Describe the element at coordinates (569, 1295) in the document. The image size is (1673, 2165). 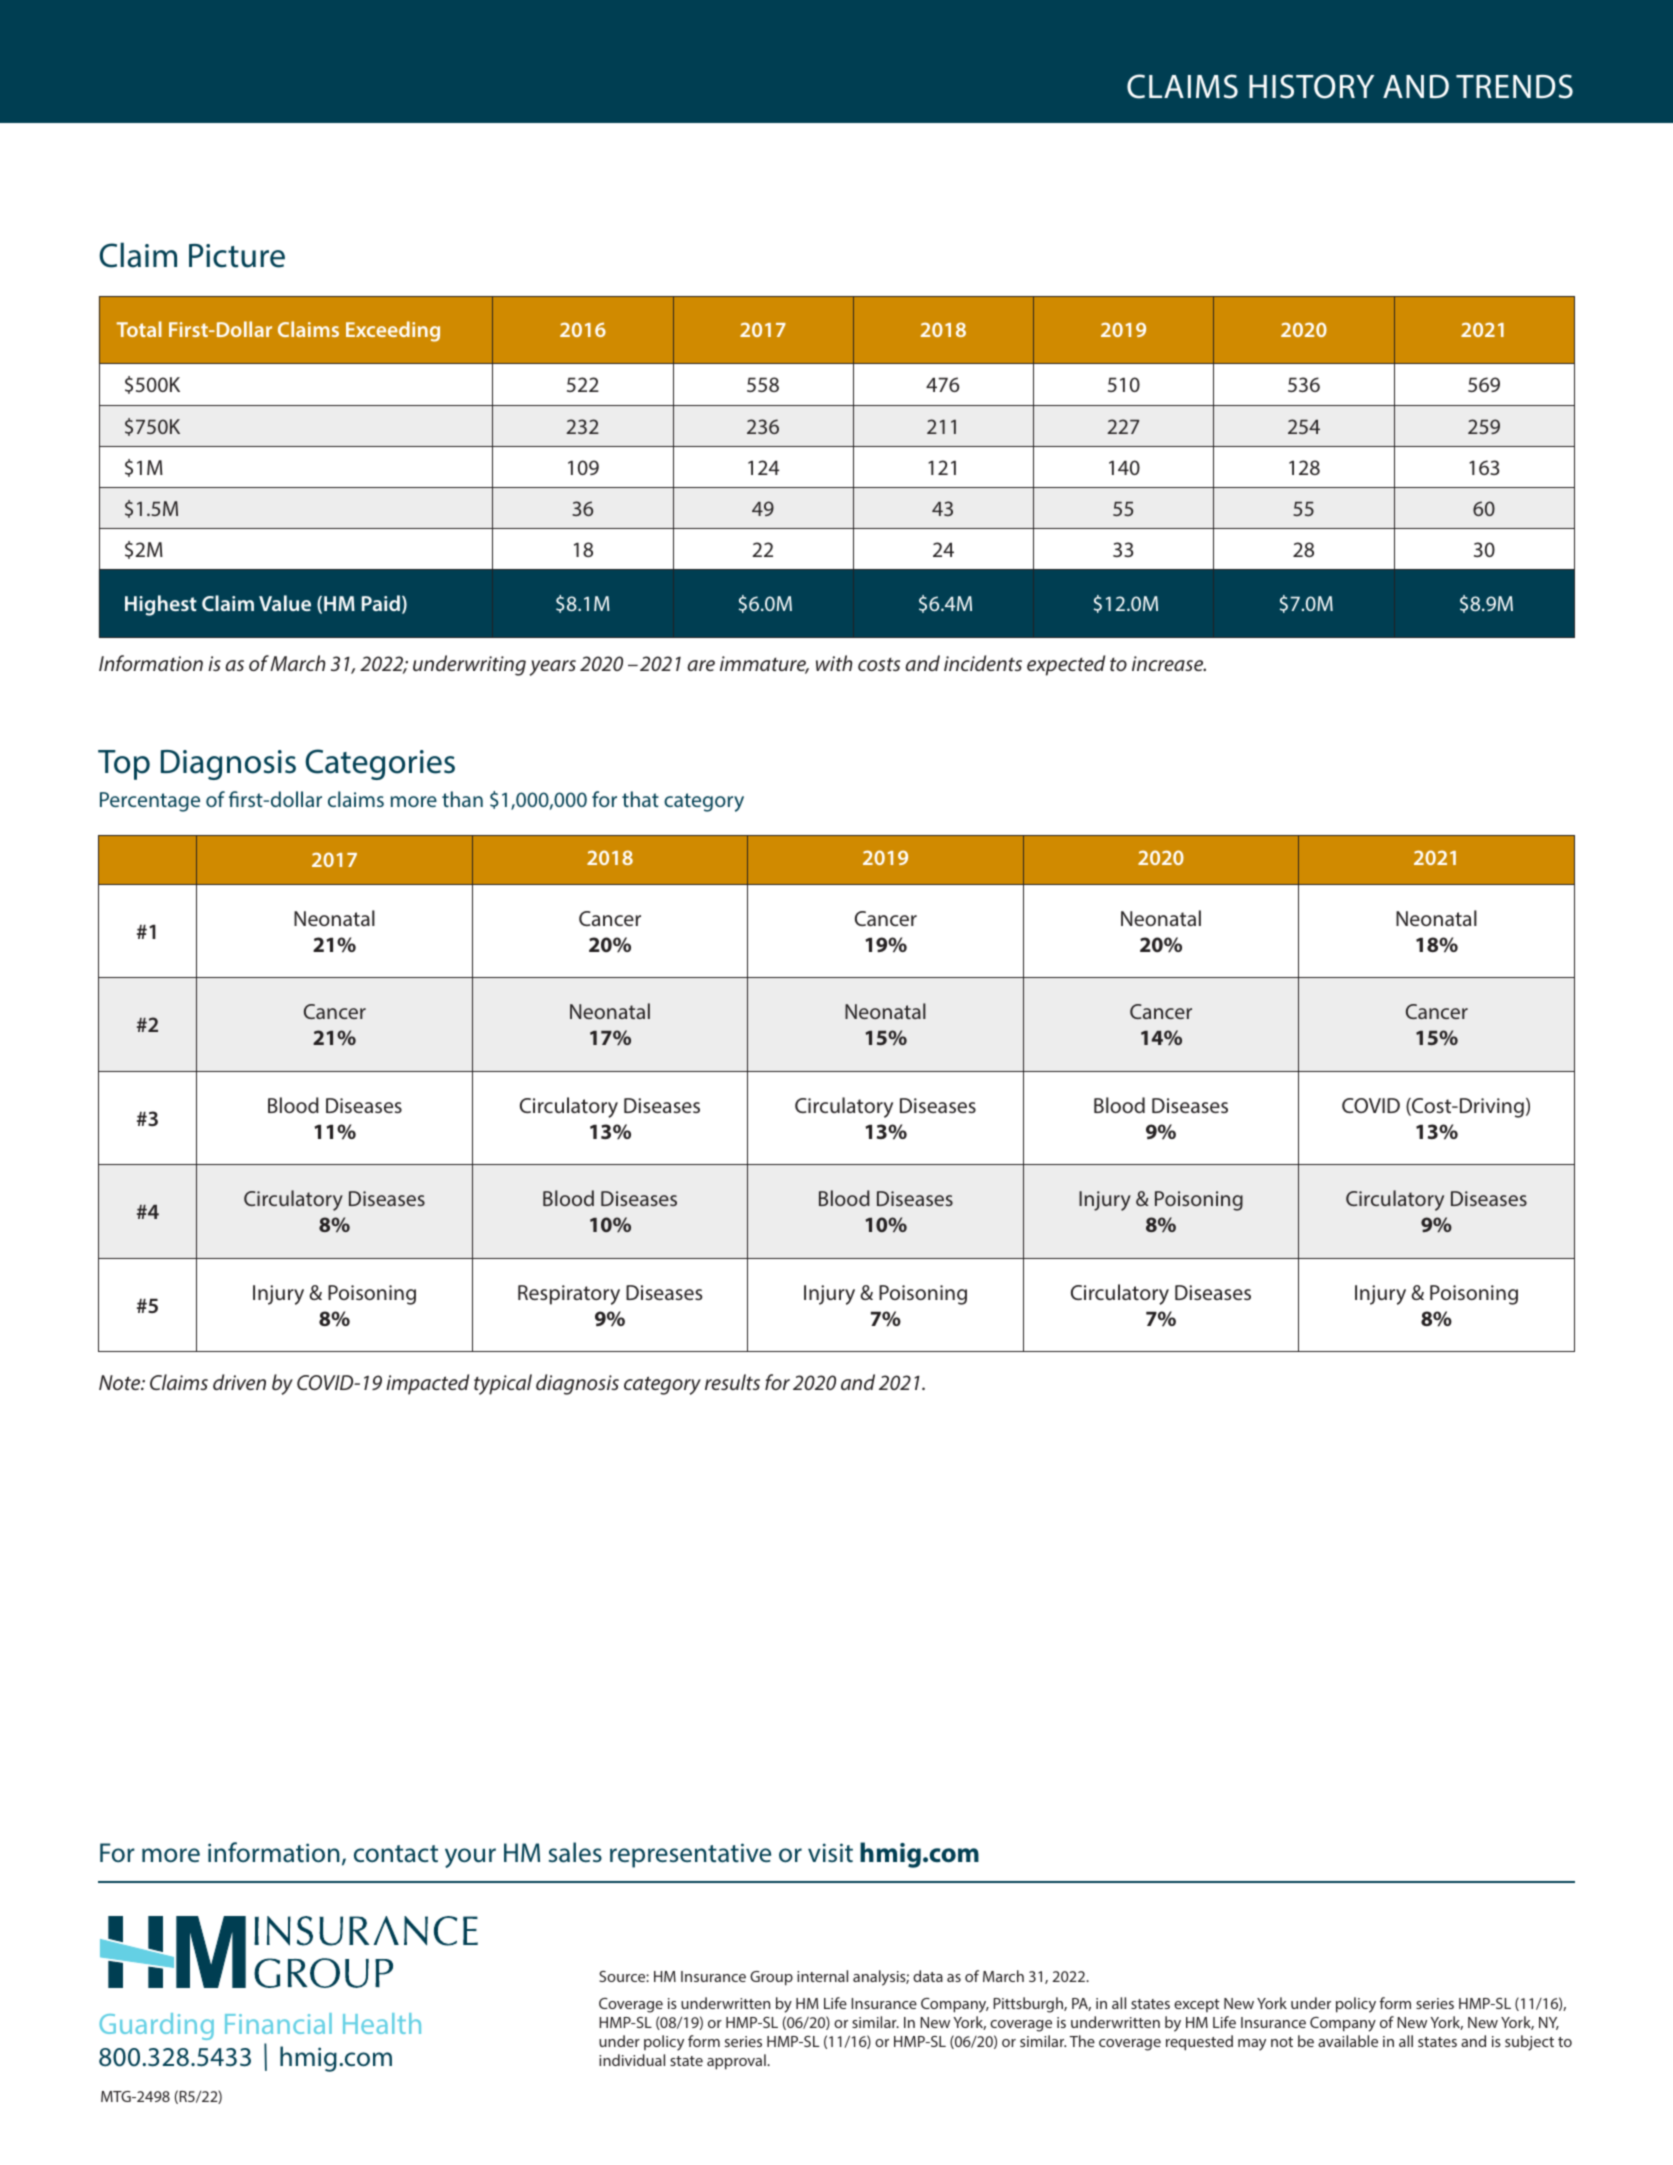
I see `Respiratory` at that location.
